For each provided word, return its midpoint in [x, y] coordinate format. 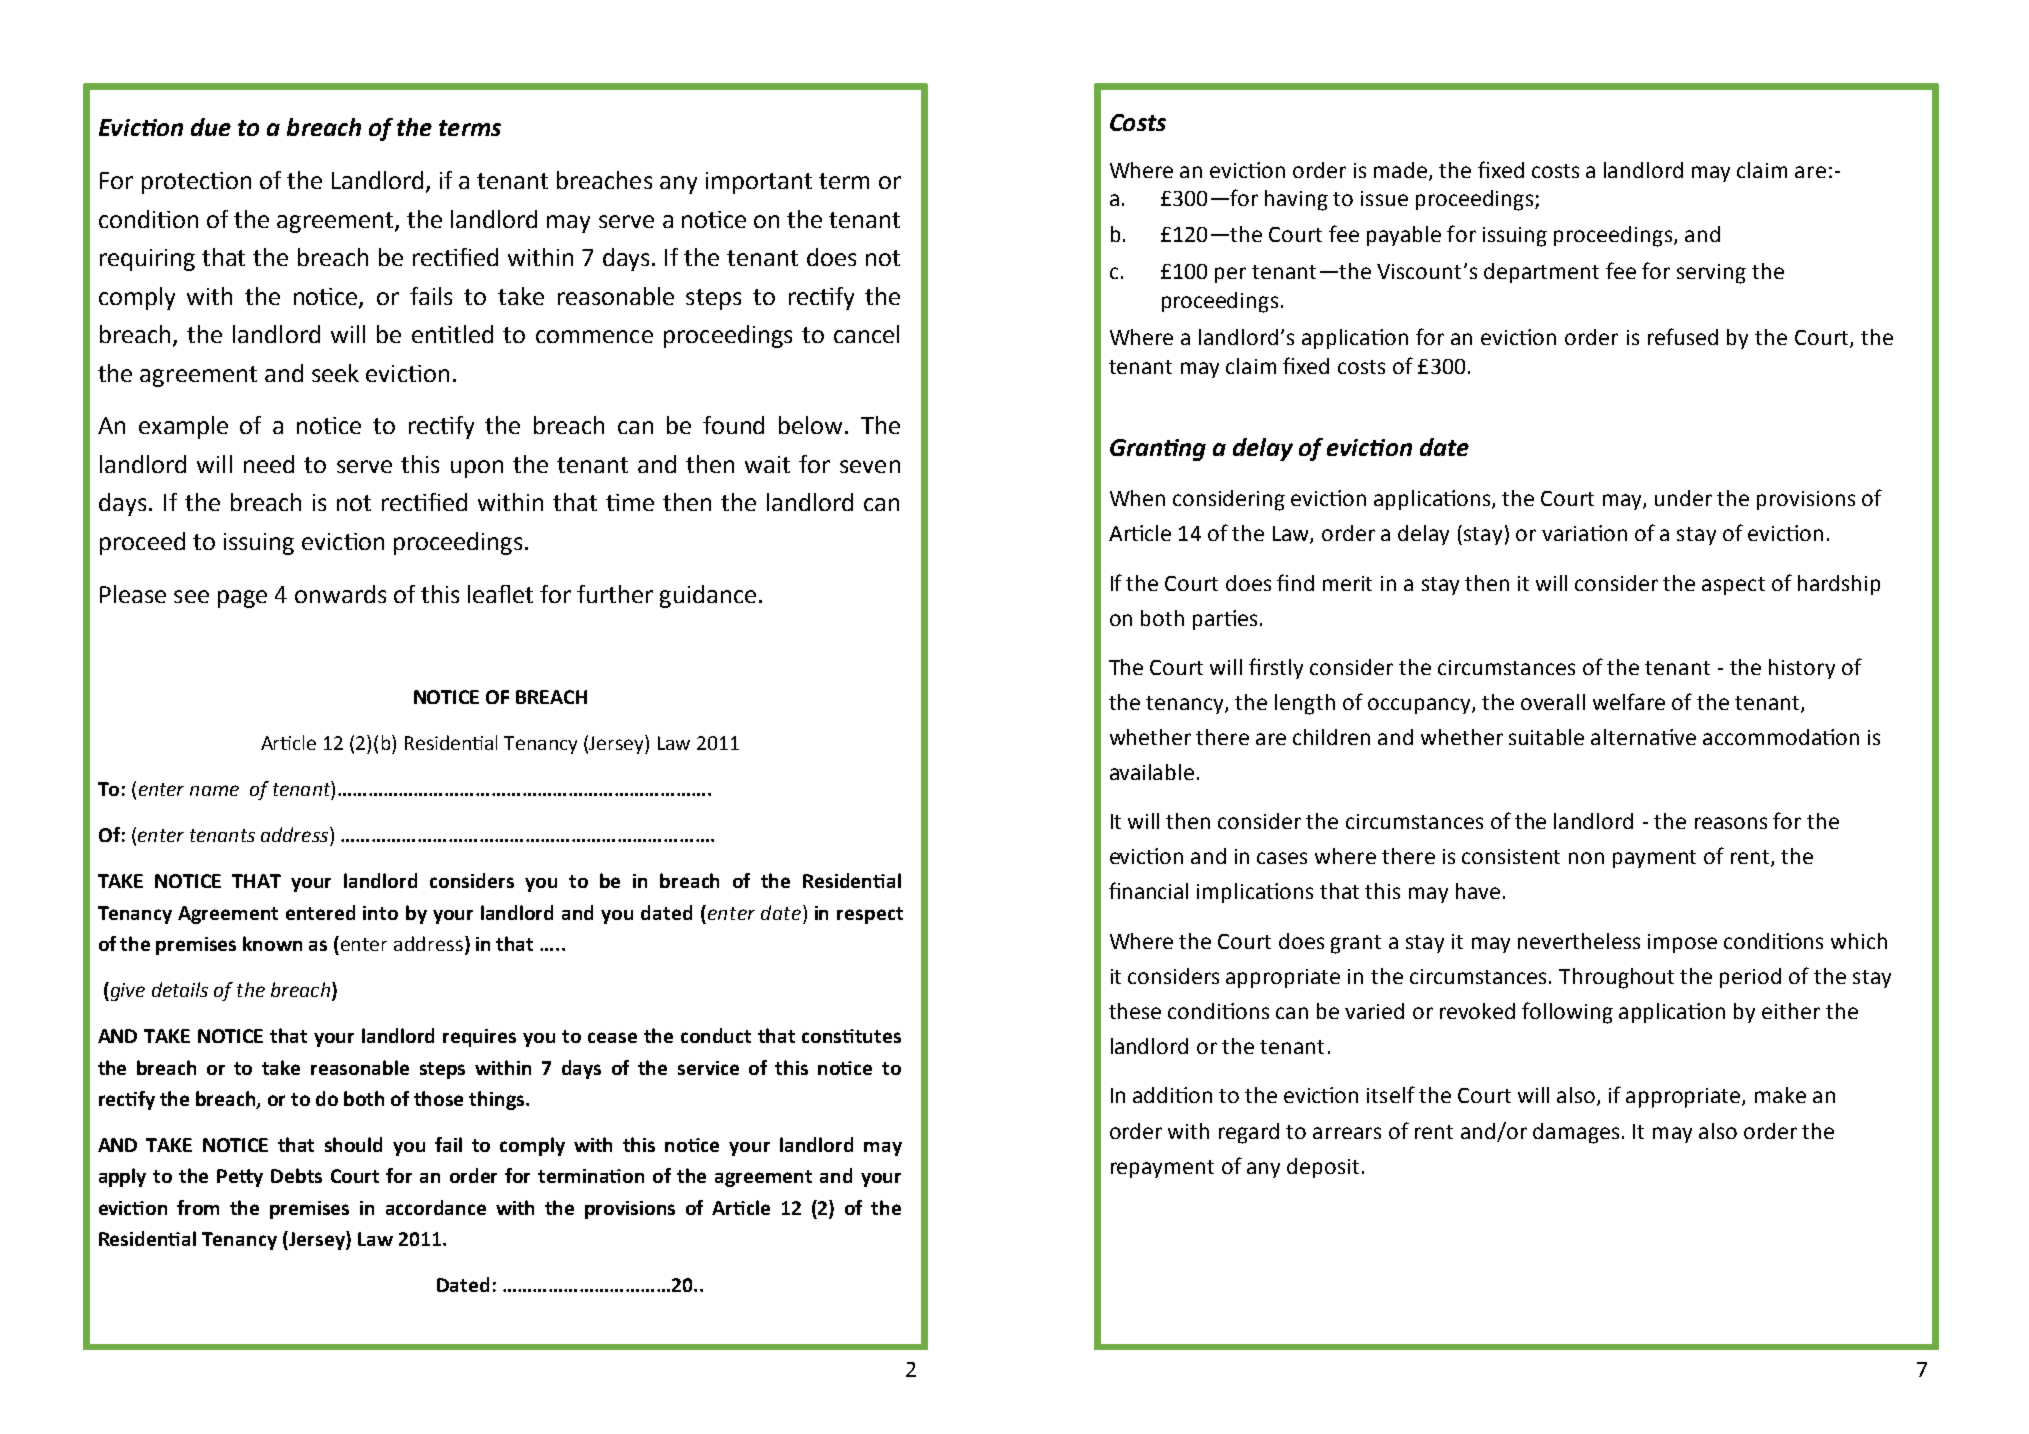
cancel [866, 334]
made [1402, 171]
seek [335, 373]
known [272, 943]
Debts [296, 1175]
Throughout [1616, 978]
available [1152, 772]
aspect [1733, 586]
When [1137, 498]
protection [196, 183]
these [1135, 1011]
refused [1683, 336]
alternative [1643, 737]
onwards [340, 594]
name [214, 790]
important [759, 183]
